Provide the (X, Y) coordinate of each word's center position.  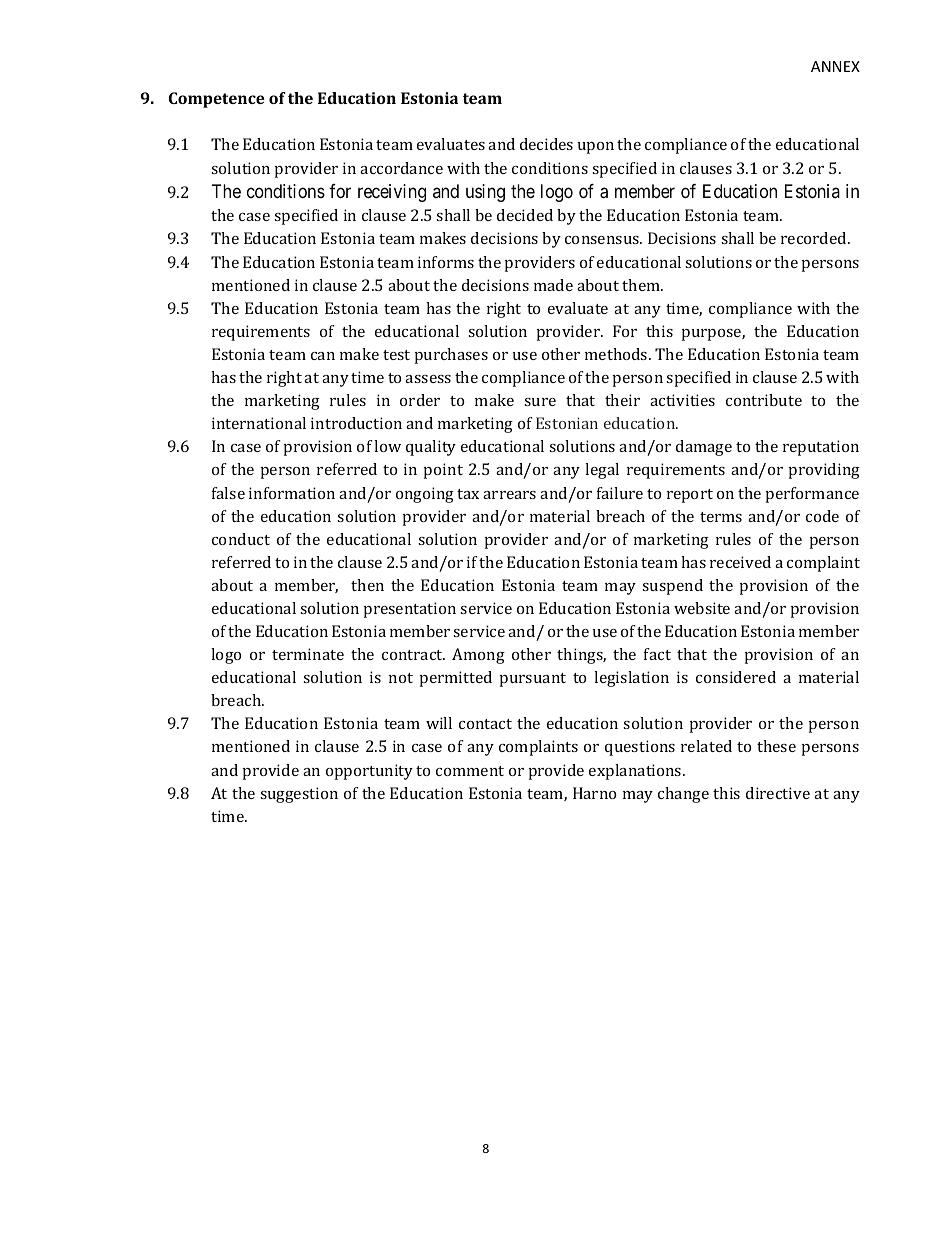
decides (546, 144)
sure (540, 402)
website (702, 608)
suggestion (299, 795)
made (553, 285)
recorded (815, 238)
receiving (392, 193)
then (367, 585)
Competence (217, 100)
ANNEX (835, 66)
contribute (764, 400)
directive (778, 793)
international (259, 423)
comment (470, 771)
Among (478, 656)
